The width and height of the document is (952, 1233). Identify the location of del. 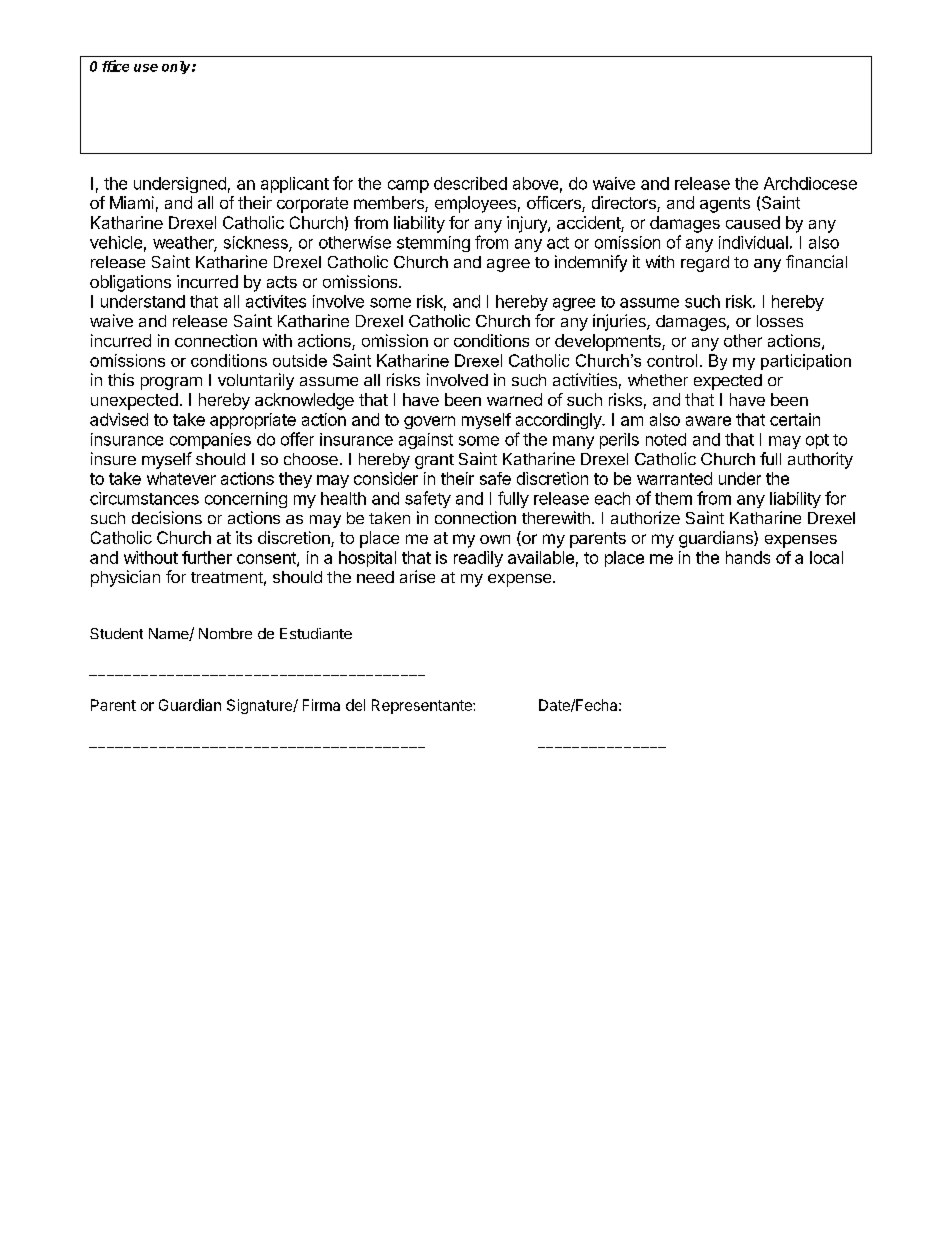
(355, 705).
